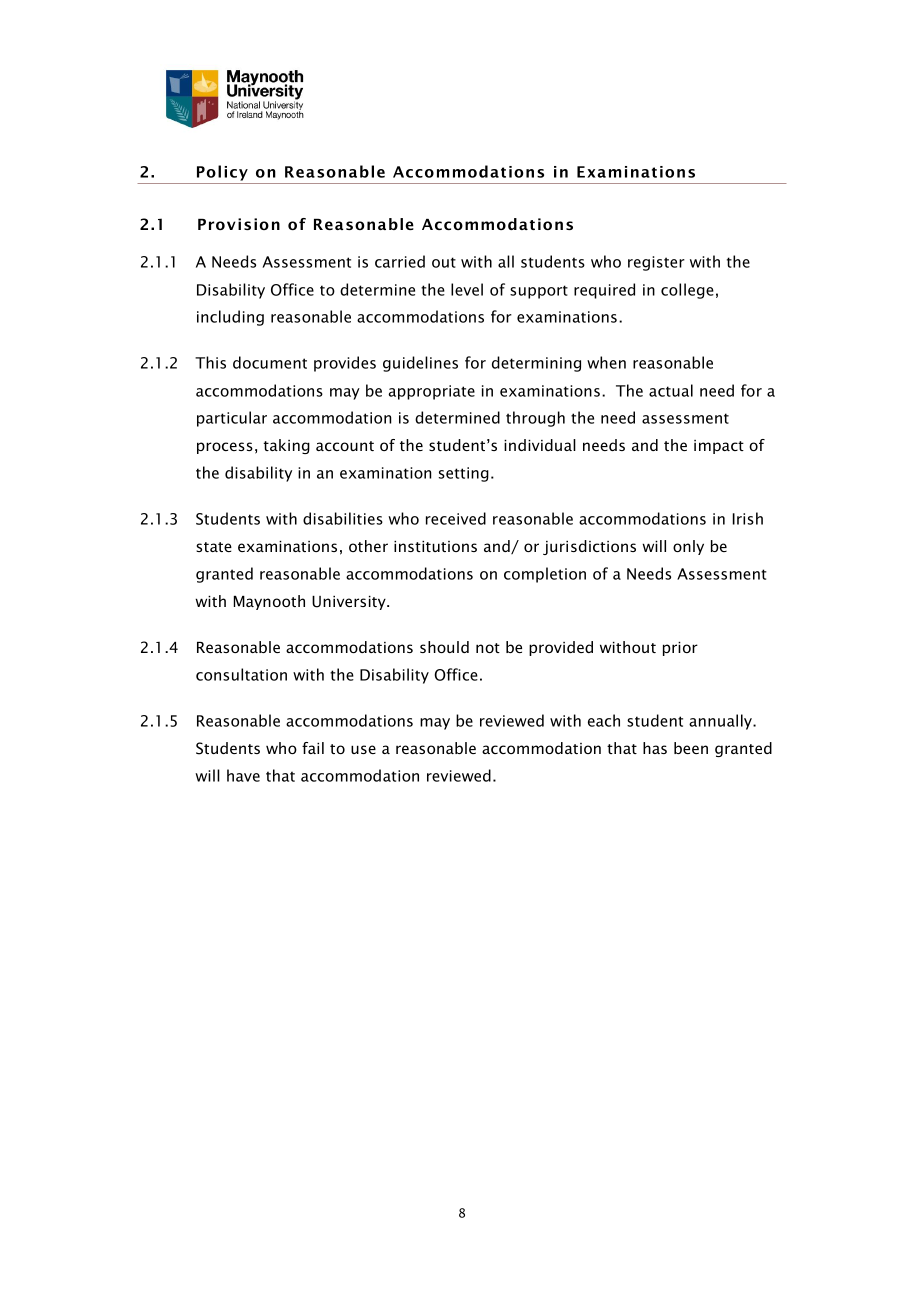 This page has height=1308, width=924. What do you see at coordinates (656, 263) in the page?
I see `register` at bounding box center [656, 263].
